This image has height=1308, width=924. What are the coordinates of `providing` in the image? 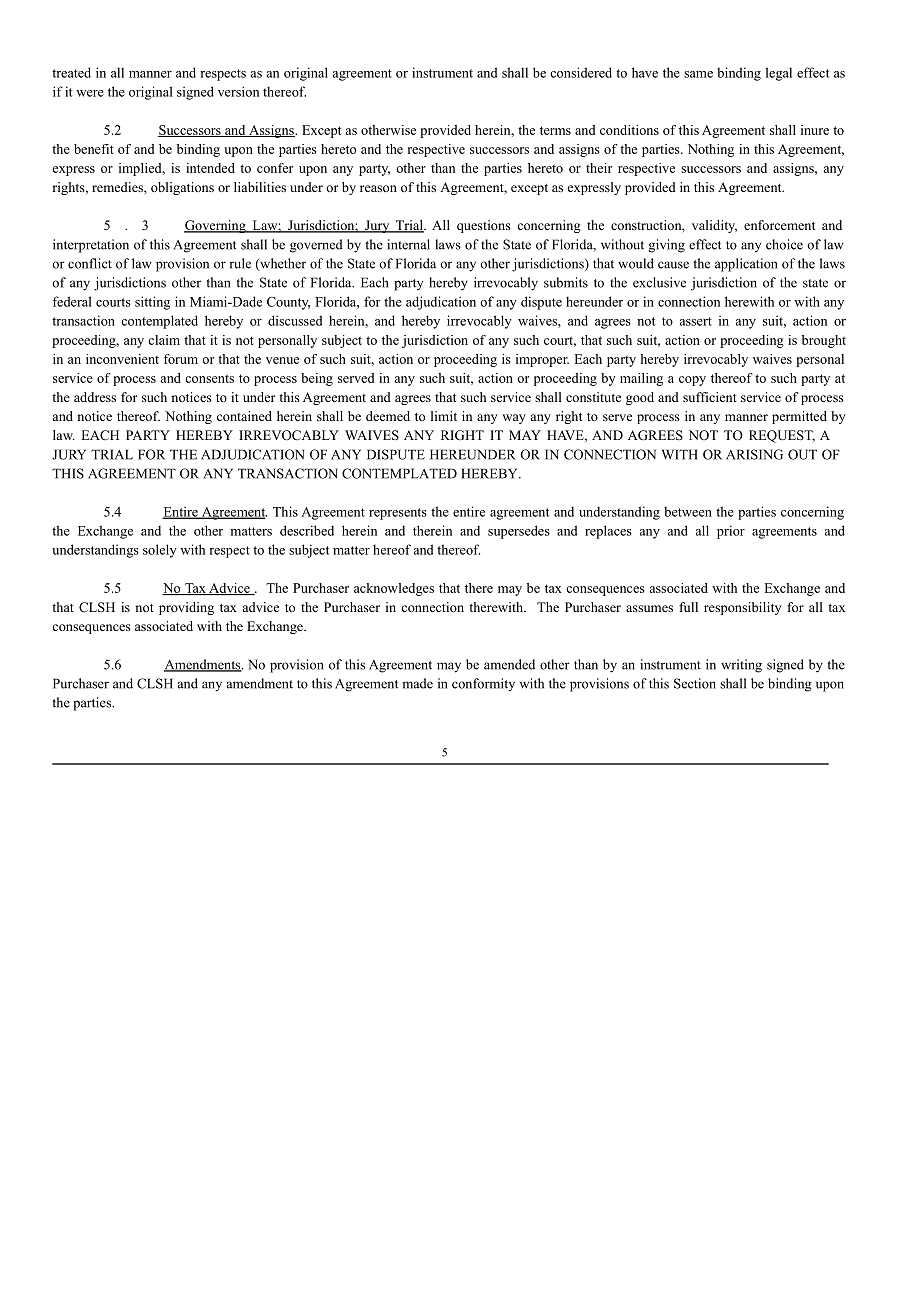 It's located at (186, 608).
